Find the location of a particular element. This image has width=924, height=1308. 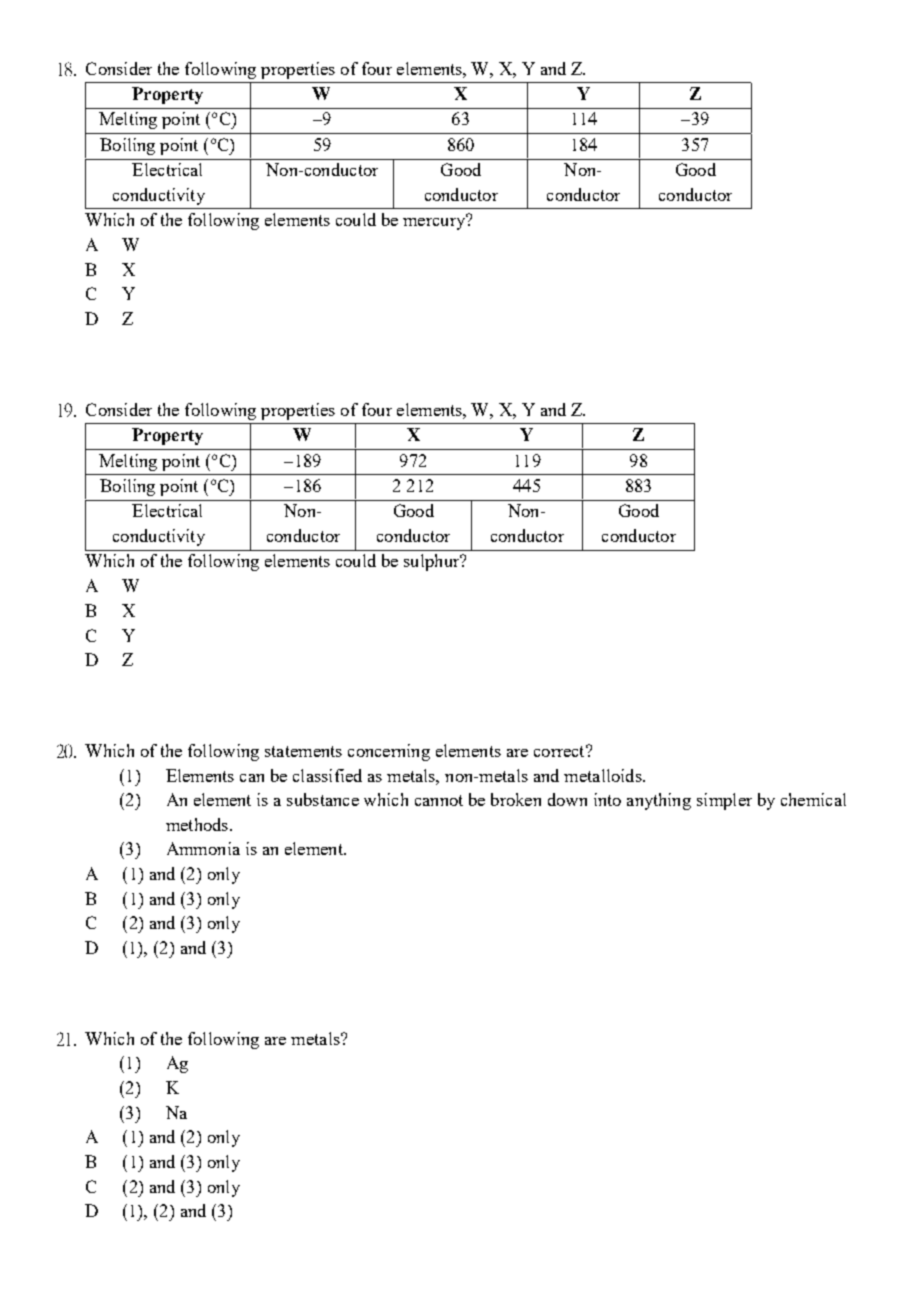

cannot is located at coordinates (439, 800).
